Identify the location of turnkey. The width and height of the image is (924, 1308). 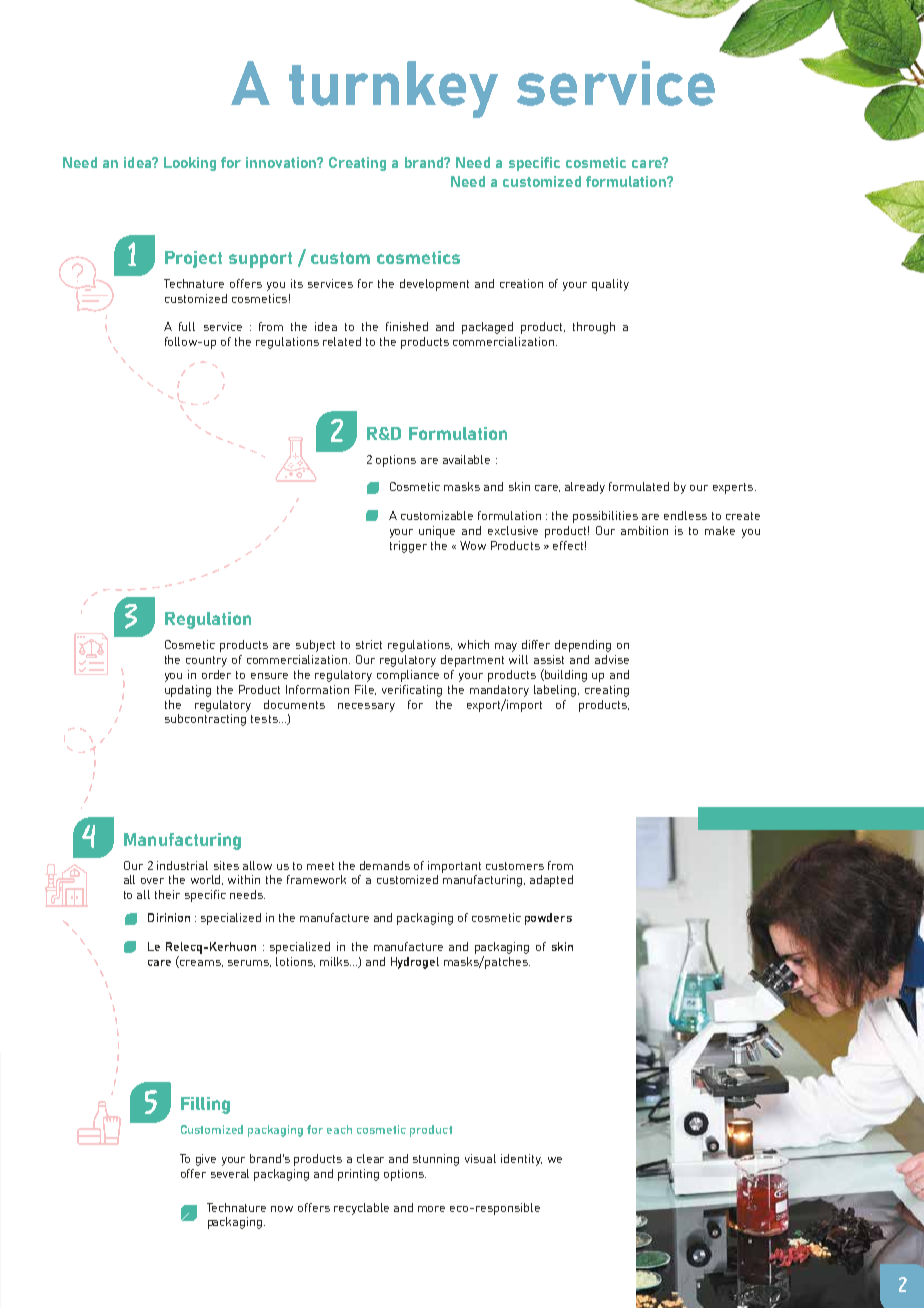
(393, 89).
